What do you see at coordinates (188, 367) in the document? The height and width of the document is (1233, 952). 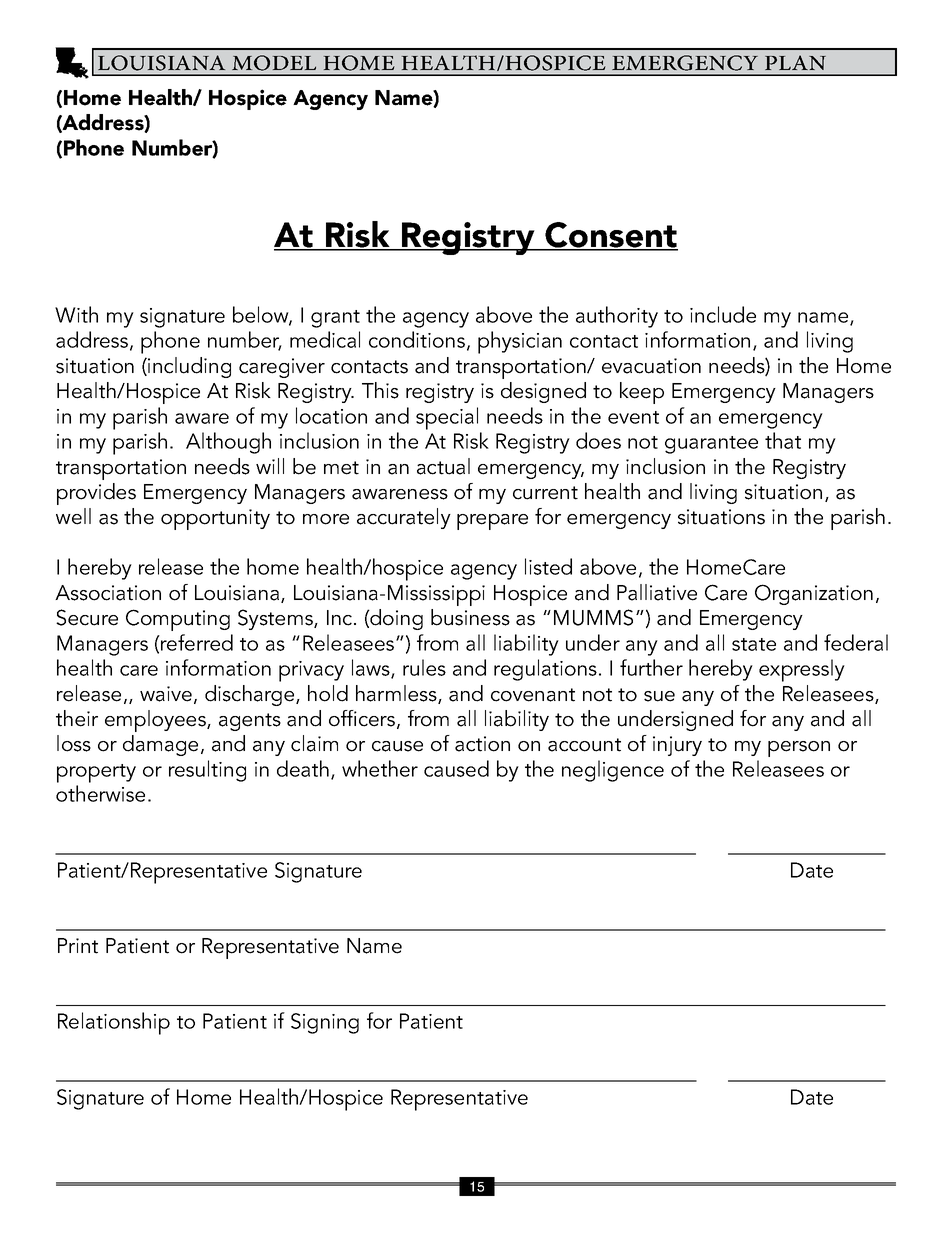 I see `including` at bounding box center [188, 367].
